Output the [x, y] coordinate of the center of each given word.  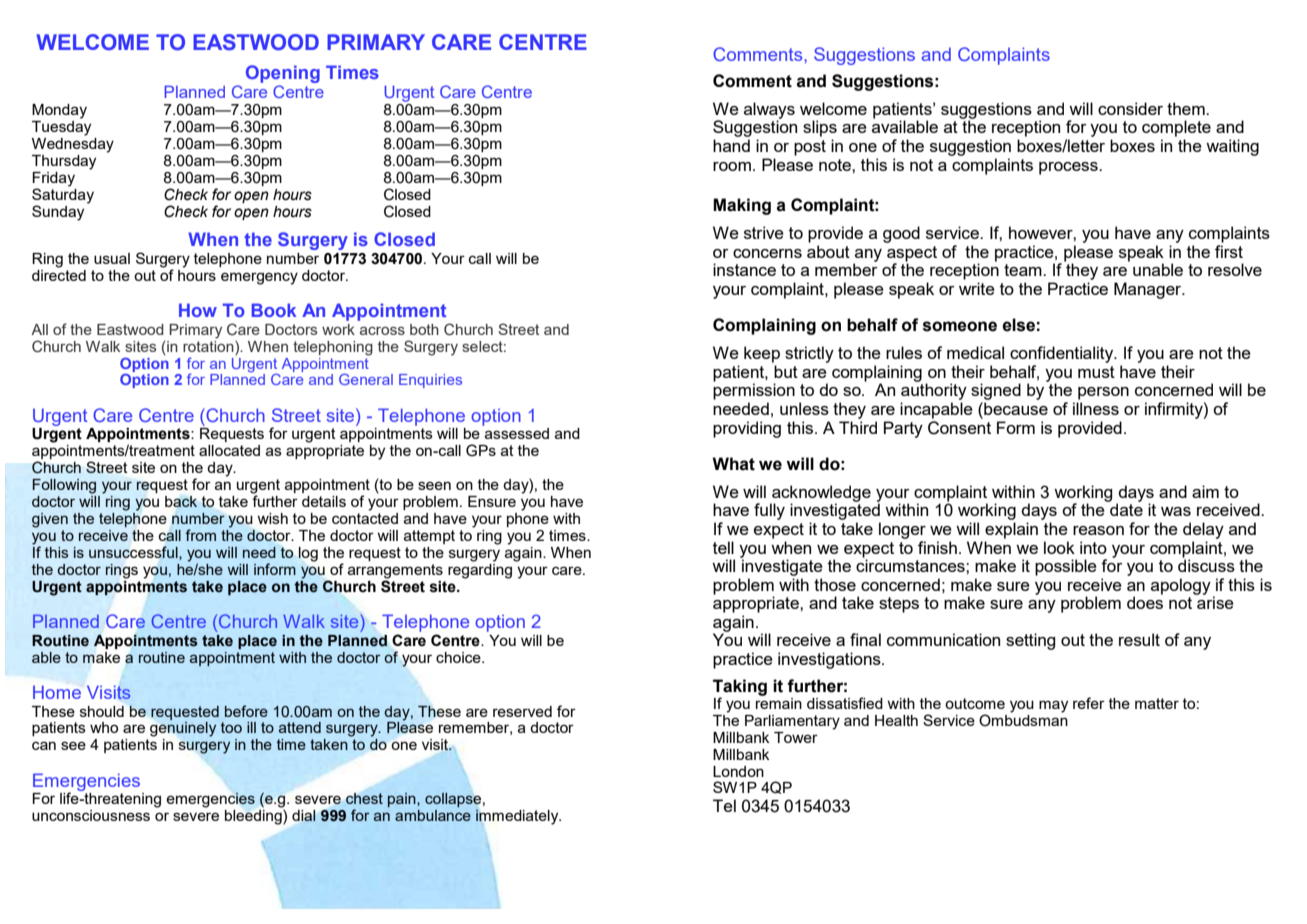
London [738, 771]
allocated [229, 450]
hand [731, 145]
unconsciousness [91, 815]
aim [1205, 491]
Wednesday [73, 144]
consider [1130, 108]
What [733, 464]
